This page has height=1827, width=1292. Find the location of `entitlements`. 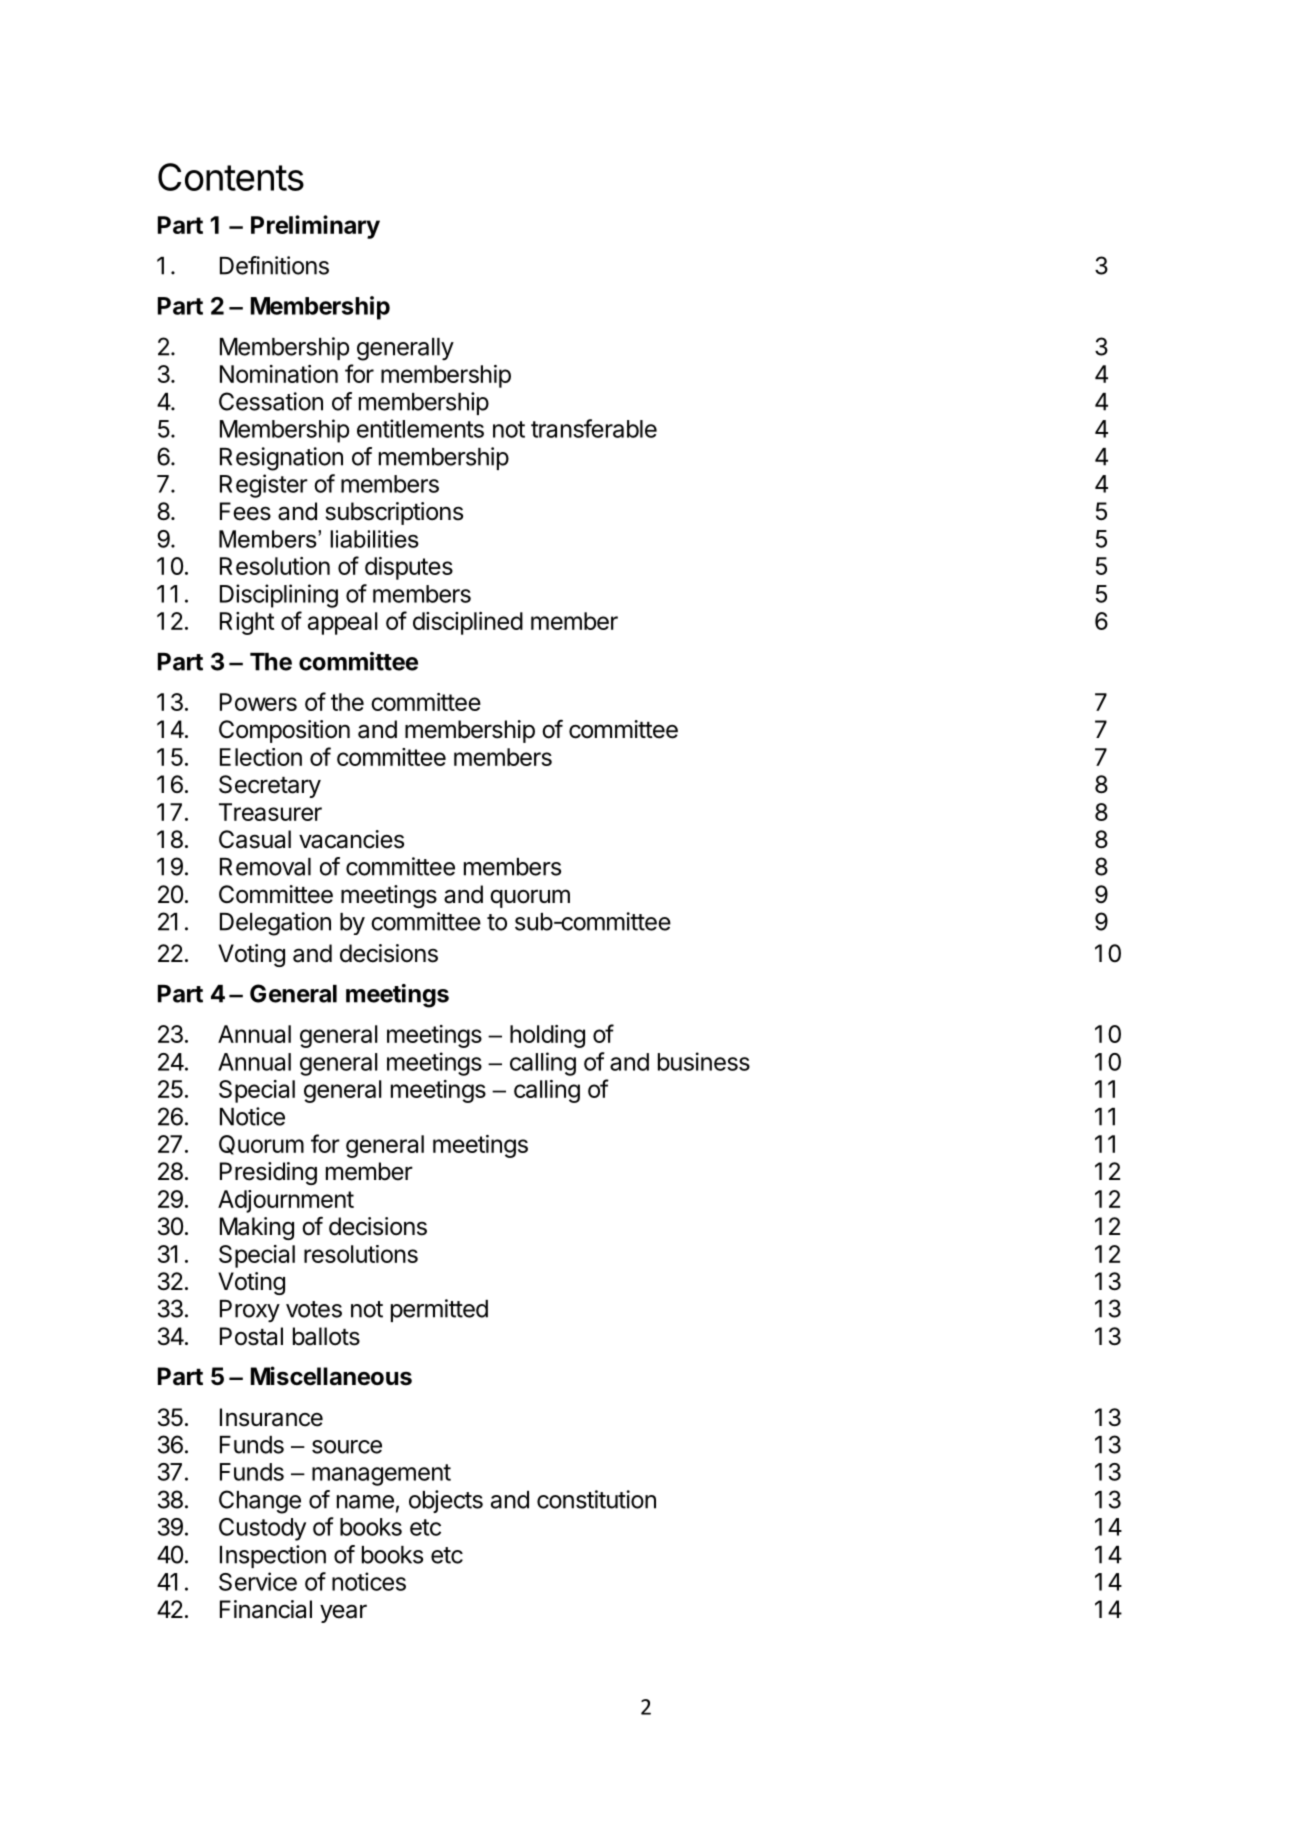

entitlements is located at coordinates (420, 428).
